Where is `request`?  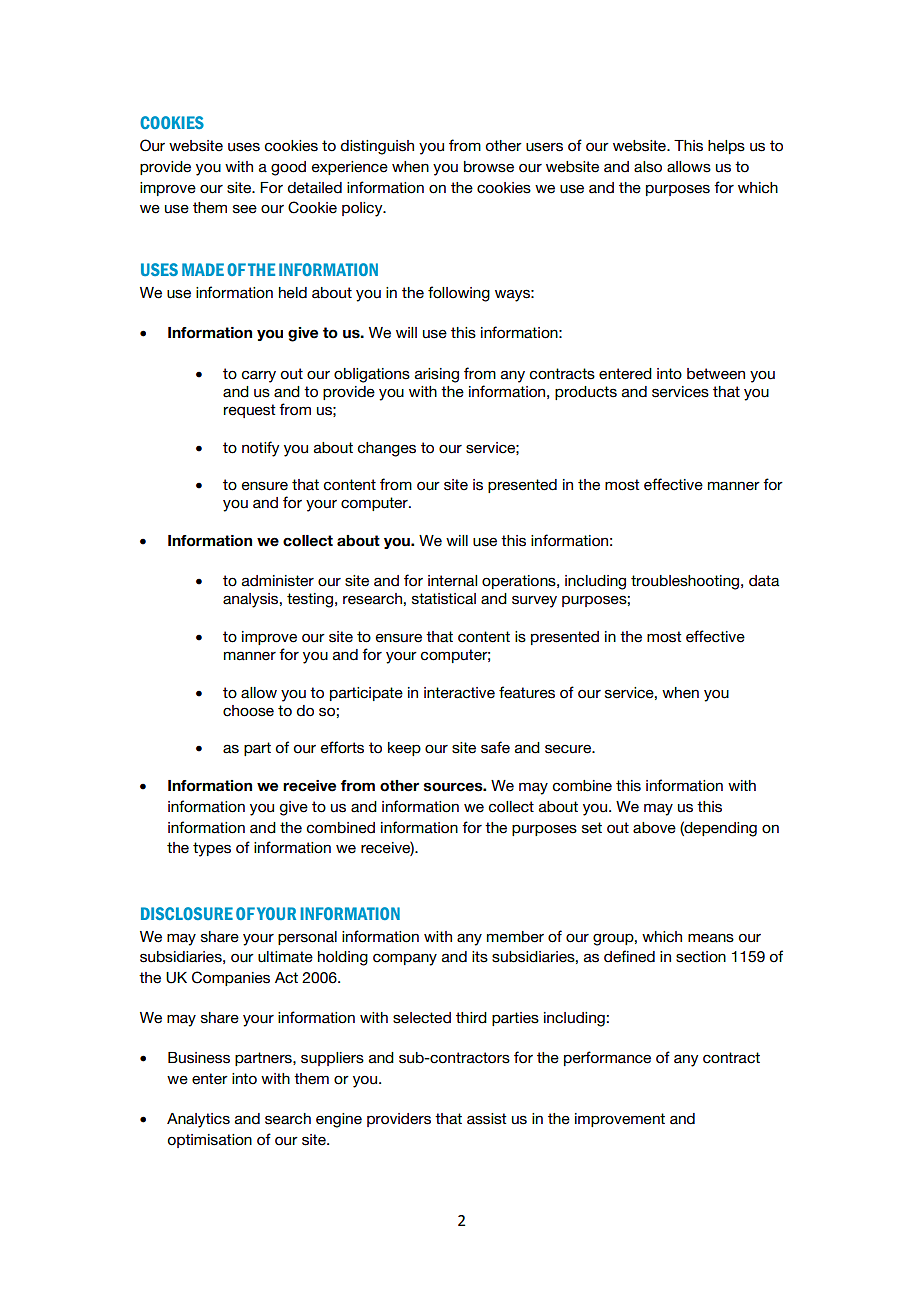
request is located at coordinates (249, 411).
